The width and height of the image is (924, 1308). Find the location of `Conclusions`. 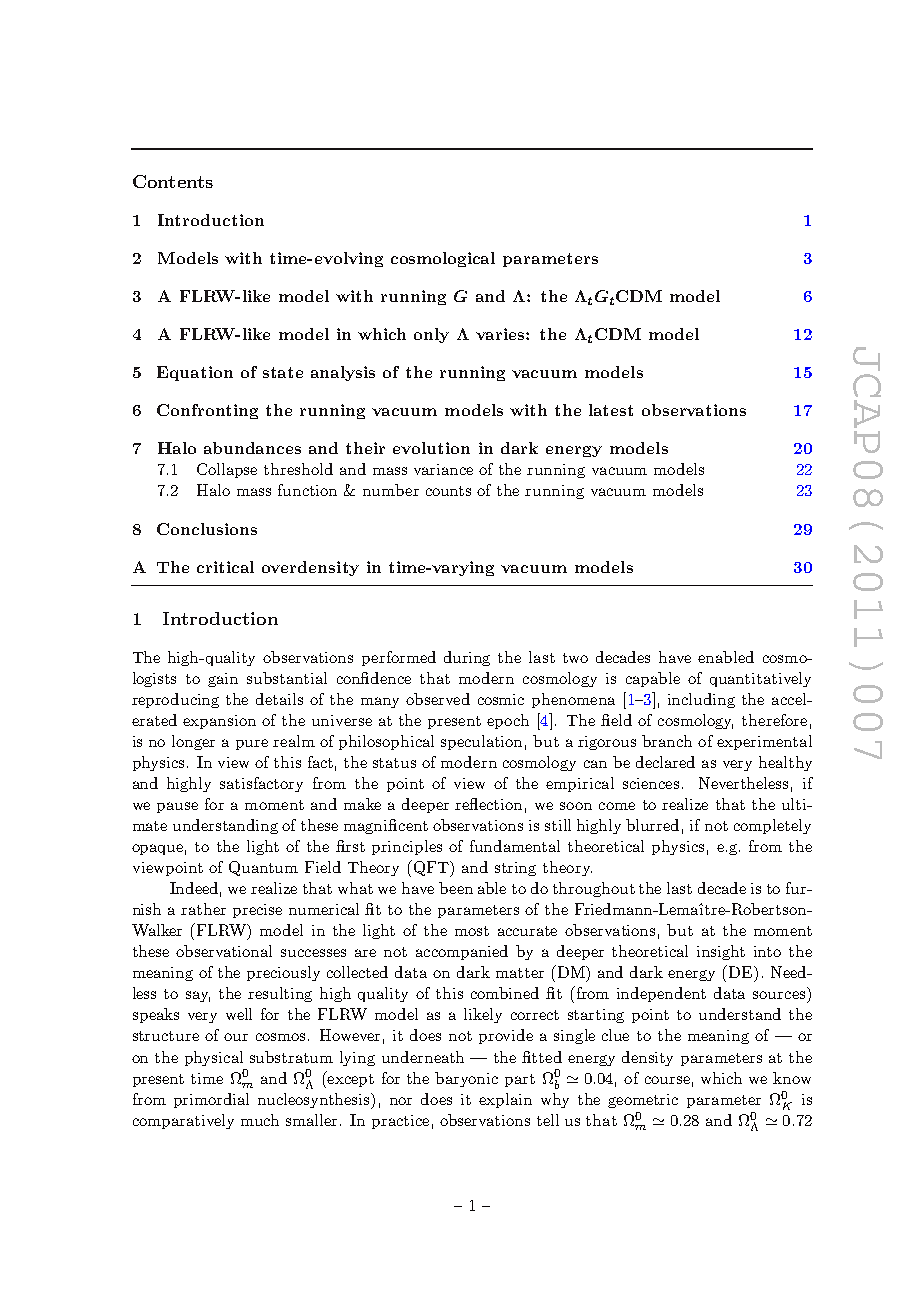

Conclusions is located at coordinates (207, 529).
